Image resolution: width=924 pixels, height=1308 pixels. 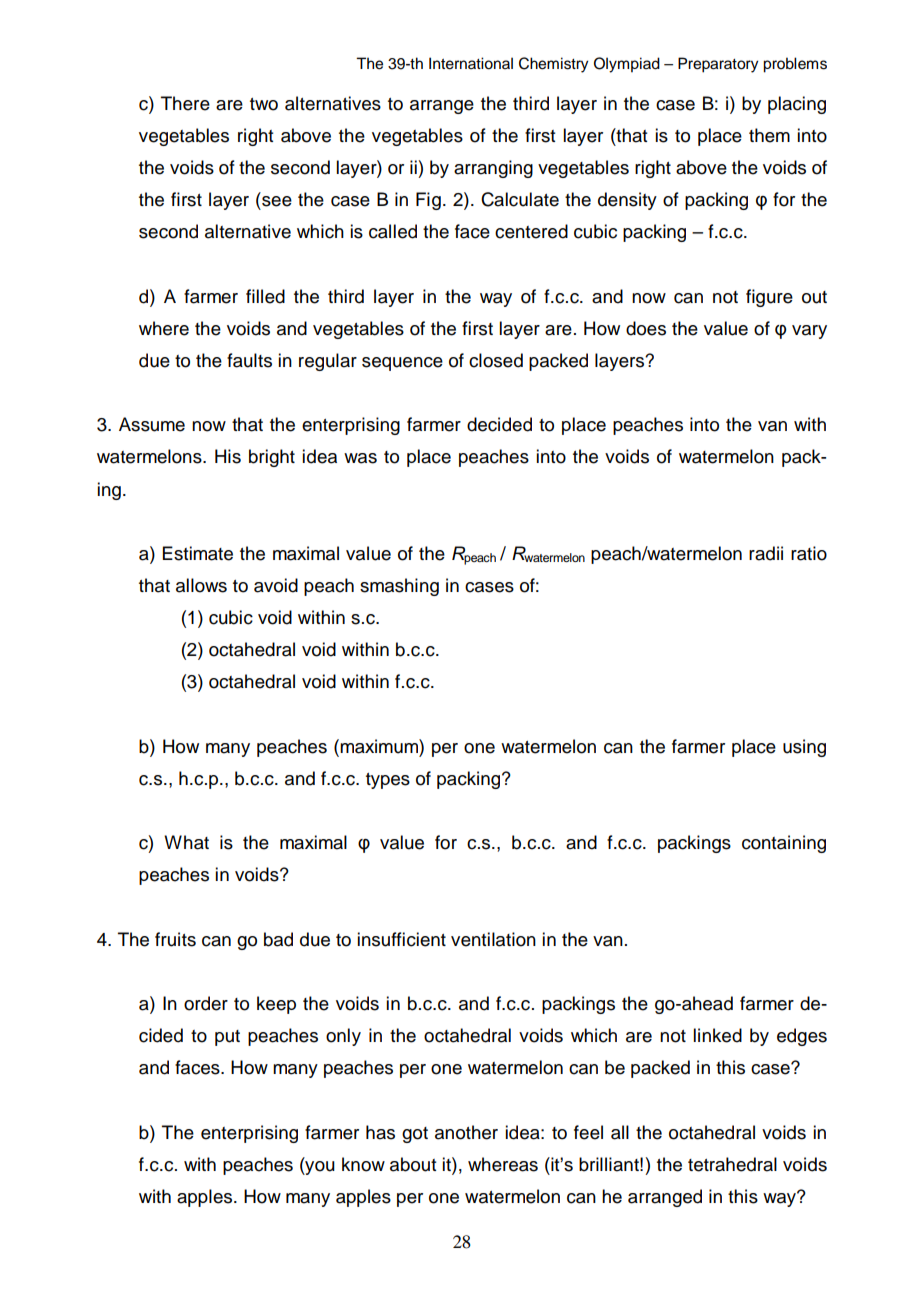 What do you see at coordinates (471, 63) in the image?
I see `International` at bounding box center [471, 63].
